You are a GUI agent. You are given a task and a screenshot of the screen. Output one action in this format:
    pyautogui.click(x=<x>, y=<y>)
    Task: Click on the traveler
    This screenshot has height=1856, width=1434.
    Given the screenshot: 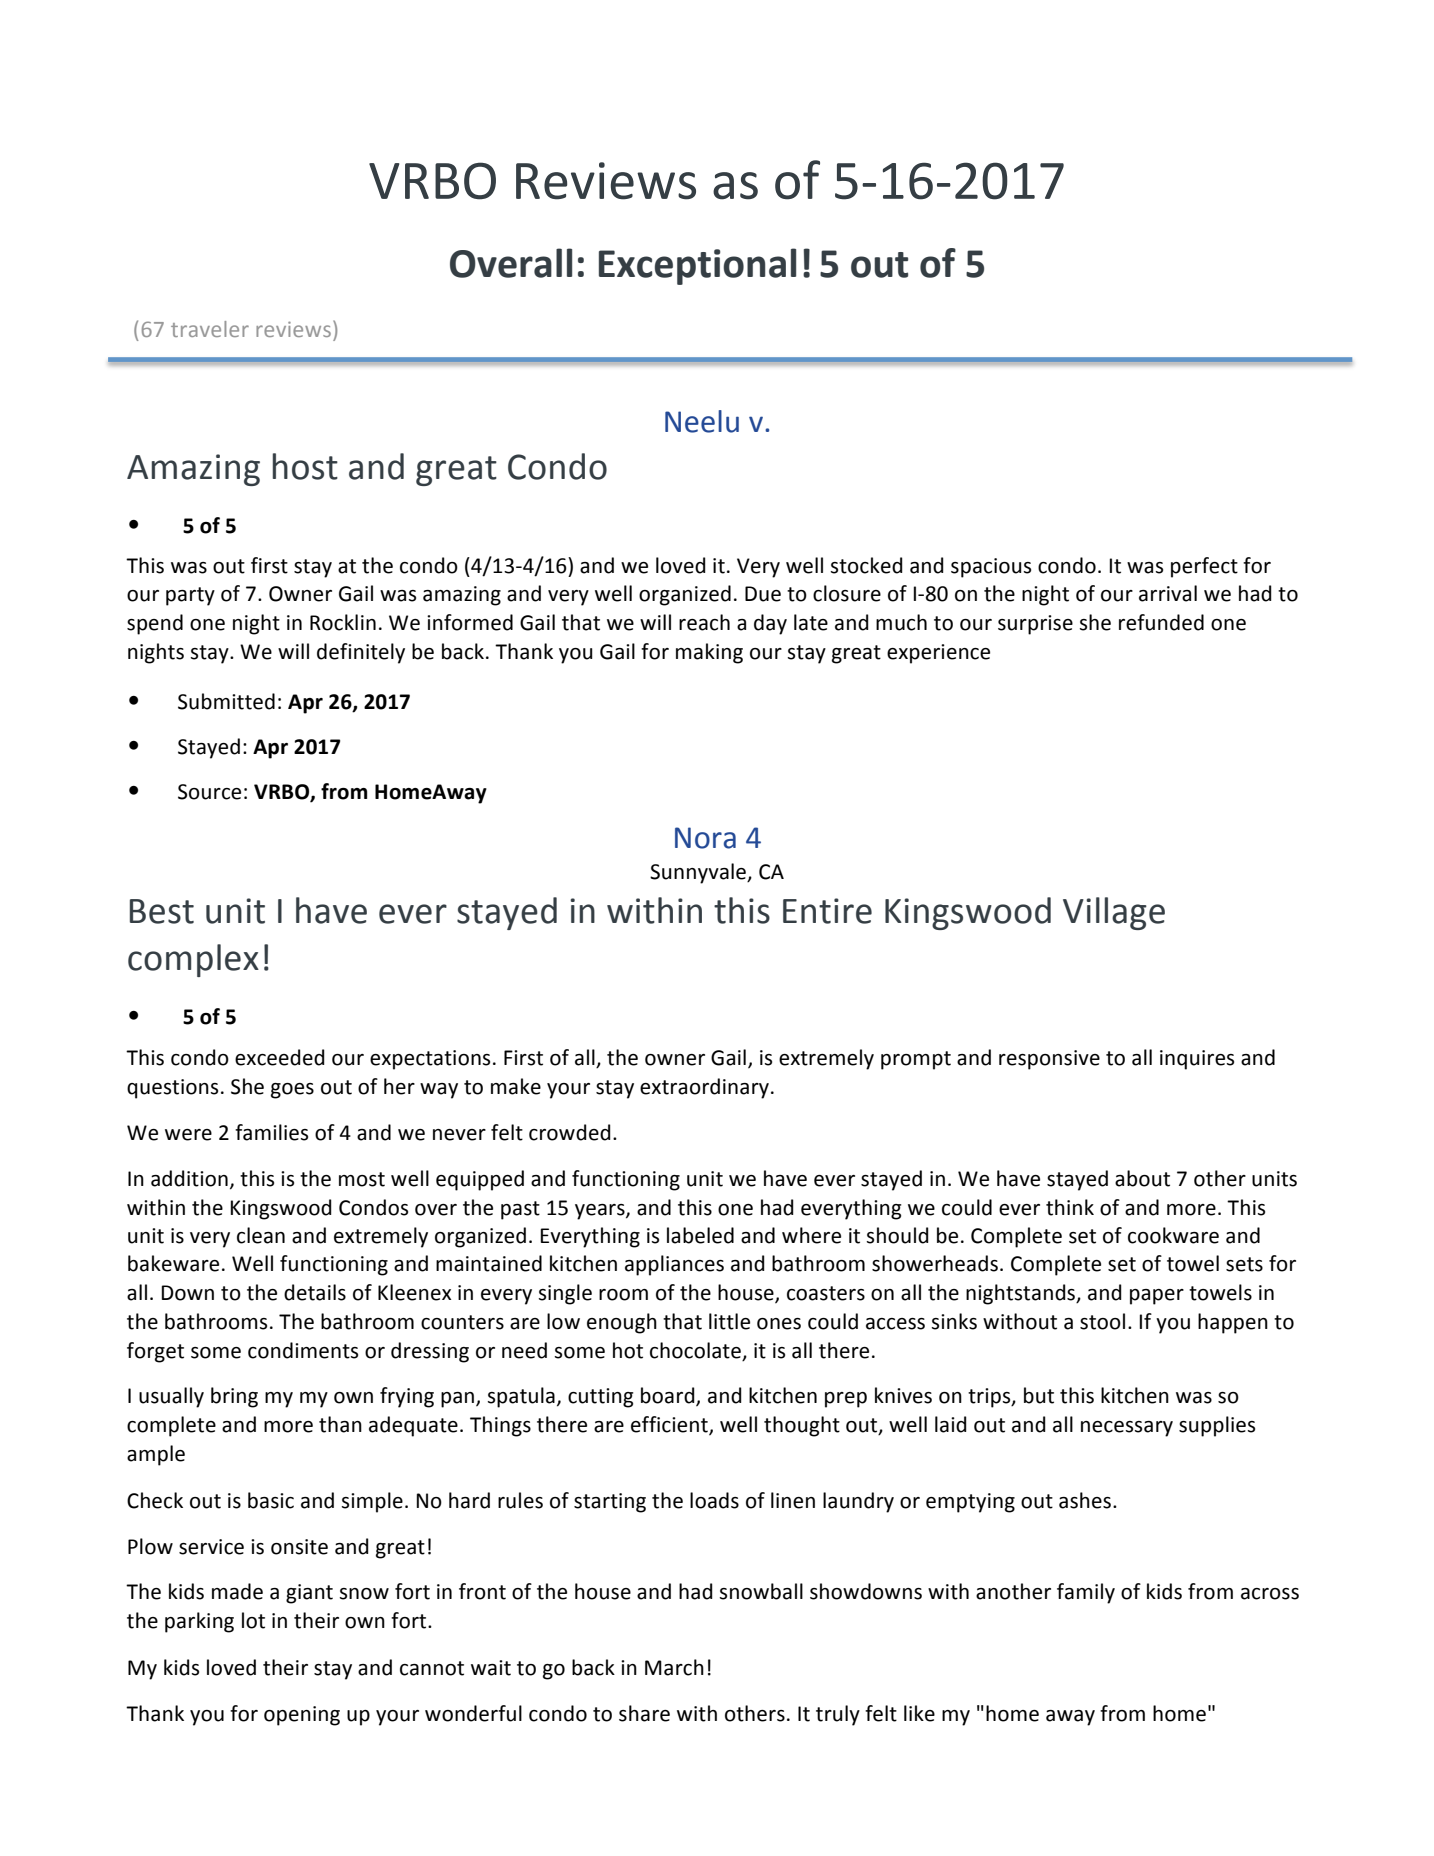 What is the action you would take?
    pyautogui.click(x=210, y=329)
